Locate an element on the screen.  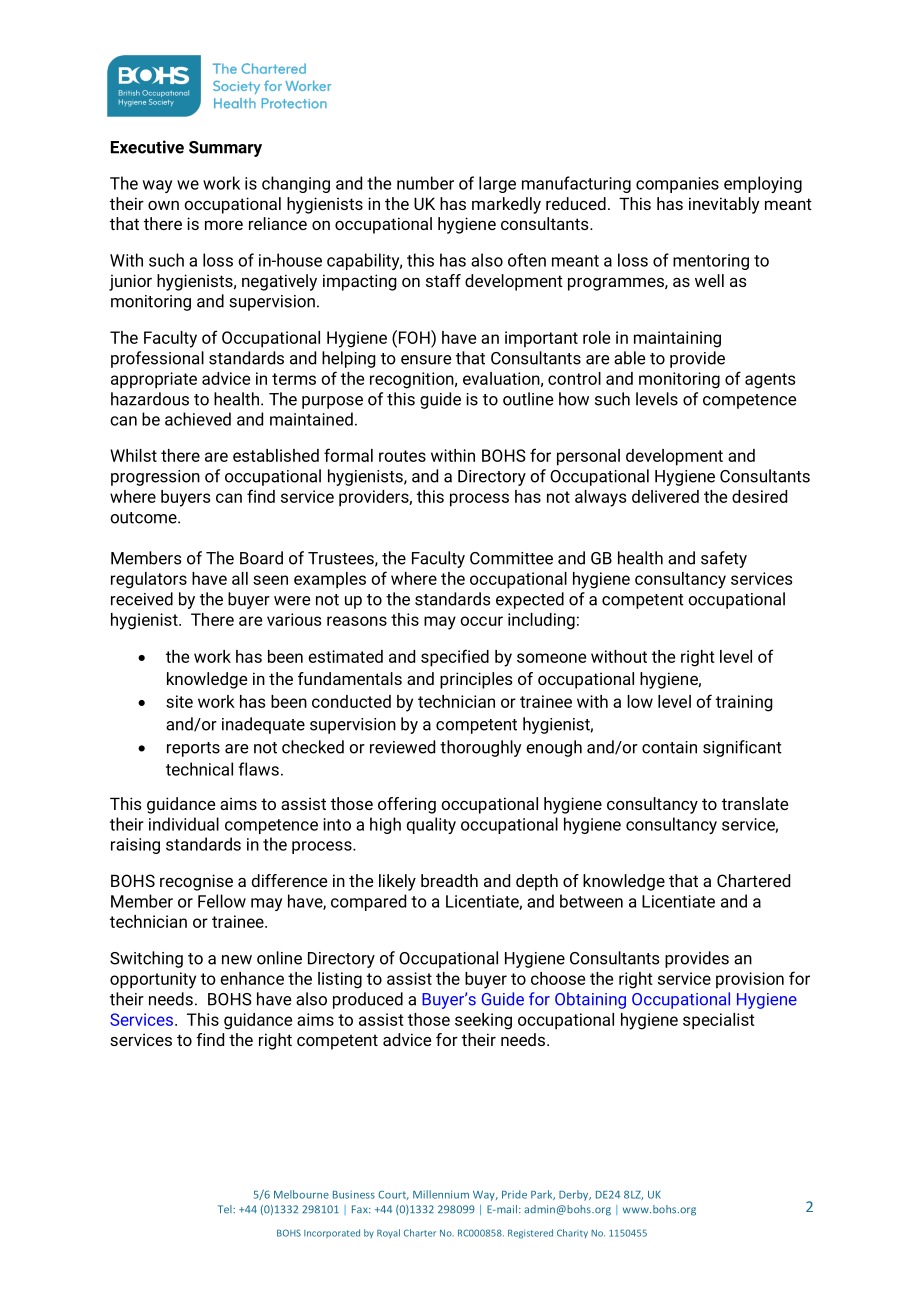
Derby is located at coordinates (575, 1195).
